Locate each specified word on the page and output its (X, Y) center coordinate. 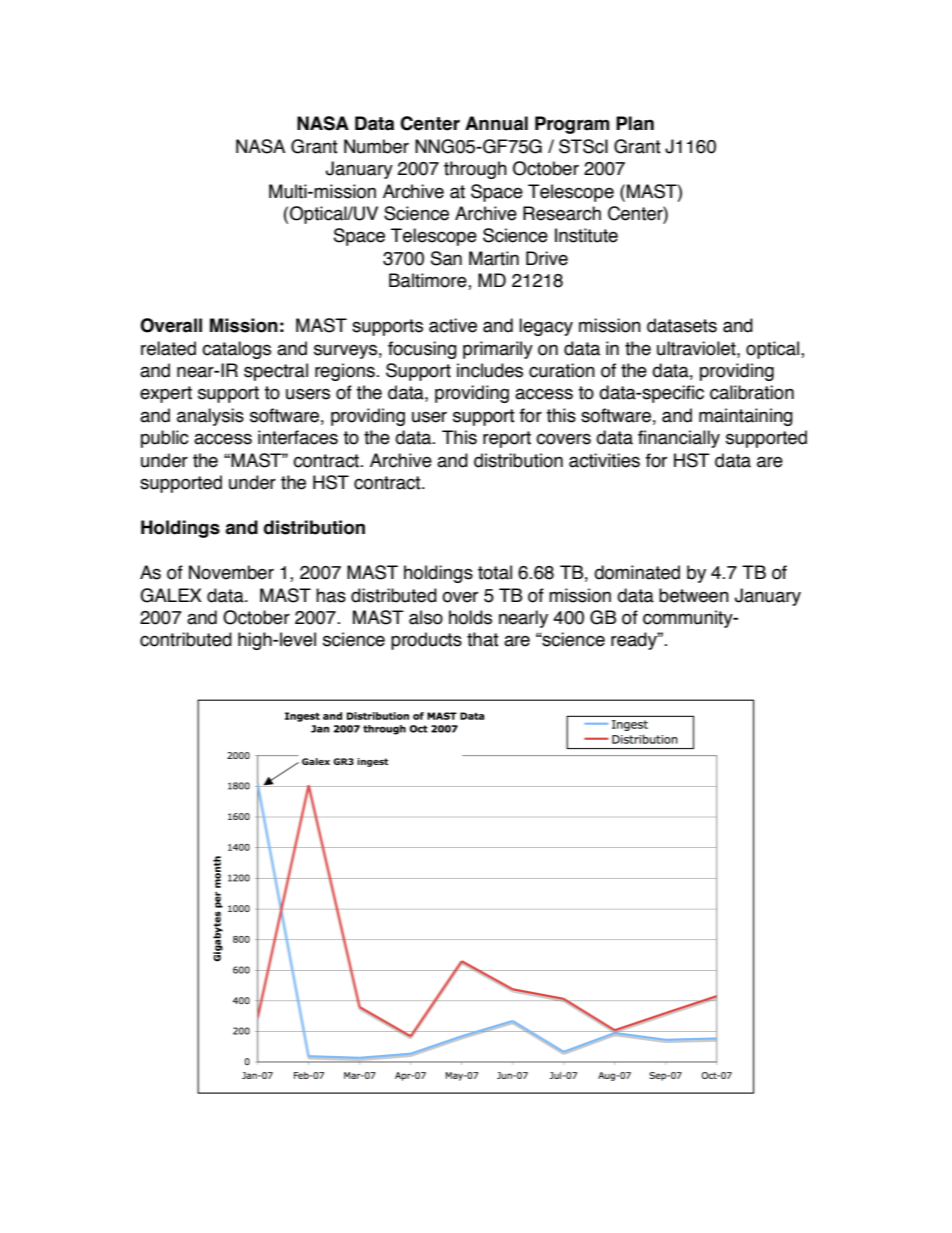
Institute (586, 235)
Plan (635, 123)
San (446, 258)
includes (490, 370)
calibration (752, 392)
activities (604, 460)
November (231, 572)
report (507, 439)
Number (376, 146)
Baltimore (429, 281)
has (331, 595)
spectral (276, 372)
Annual (496, 123)
